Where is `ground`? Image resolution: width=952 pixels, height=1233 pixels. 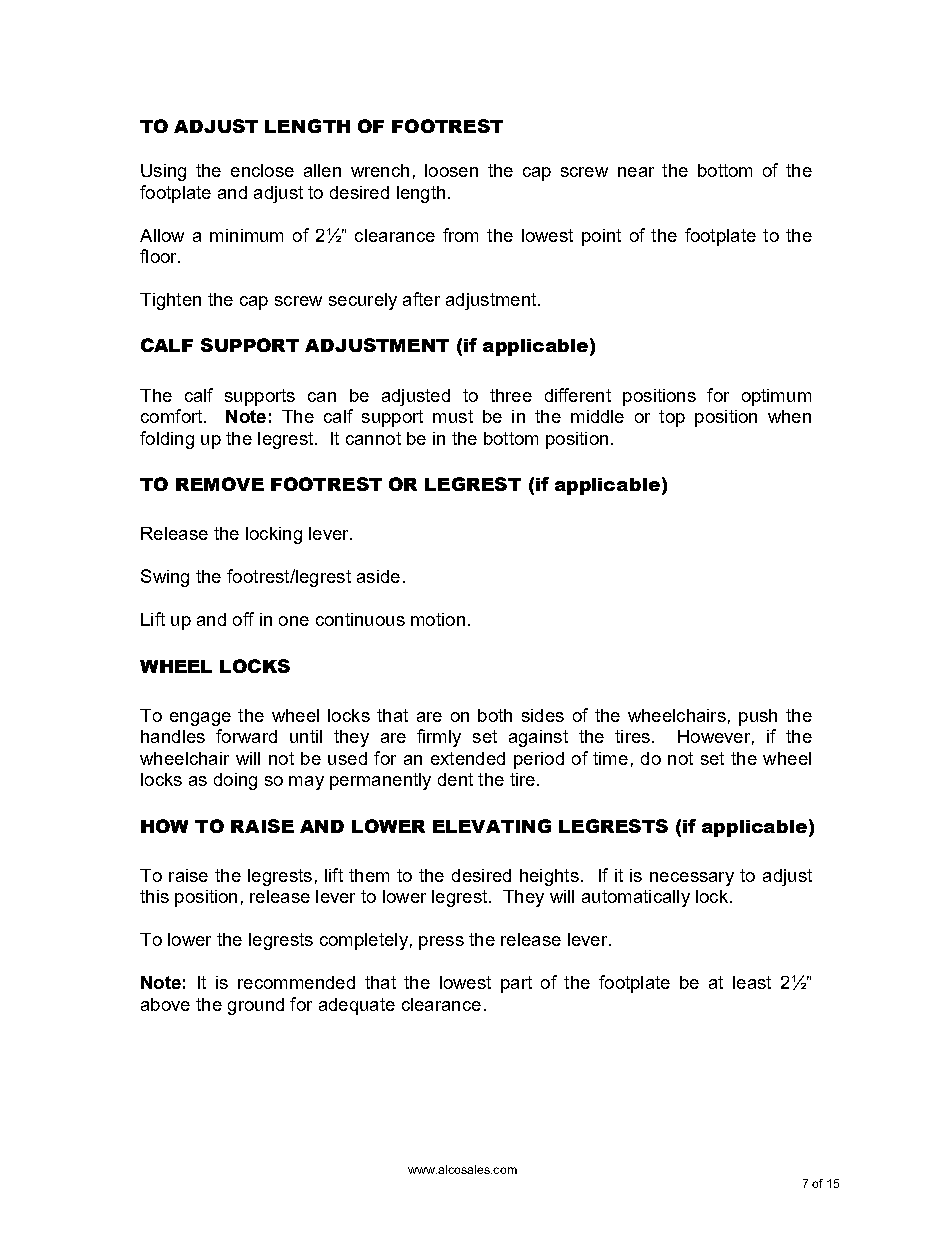 ground is located at coordinates (256, 1006).
